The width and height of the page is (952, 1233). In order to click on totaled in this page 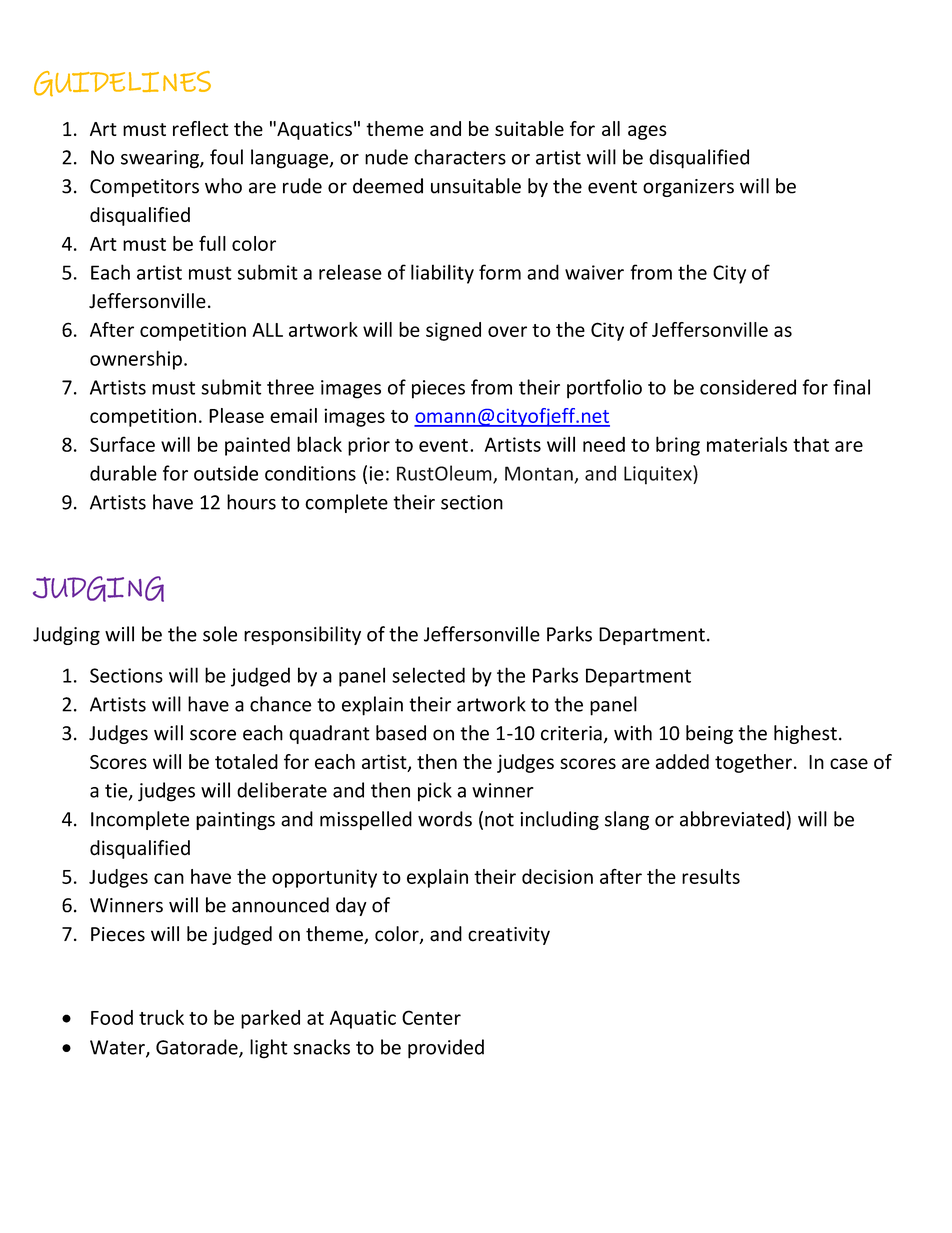, I will do `click(246, 761)`.
